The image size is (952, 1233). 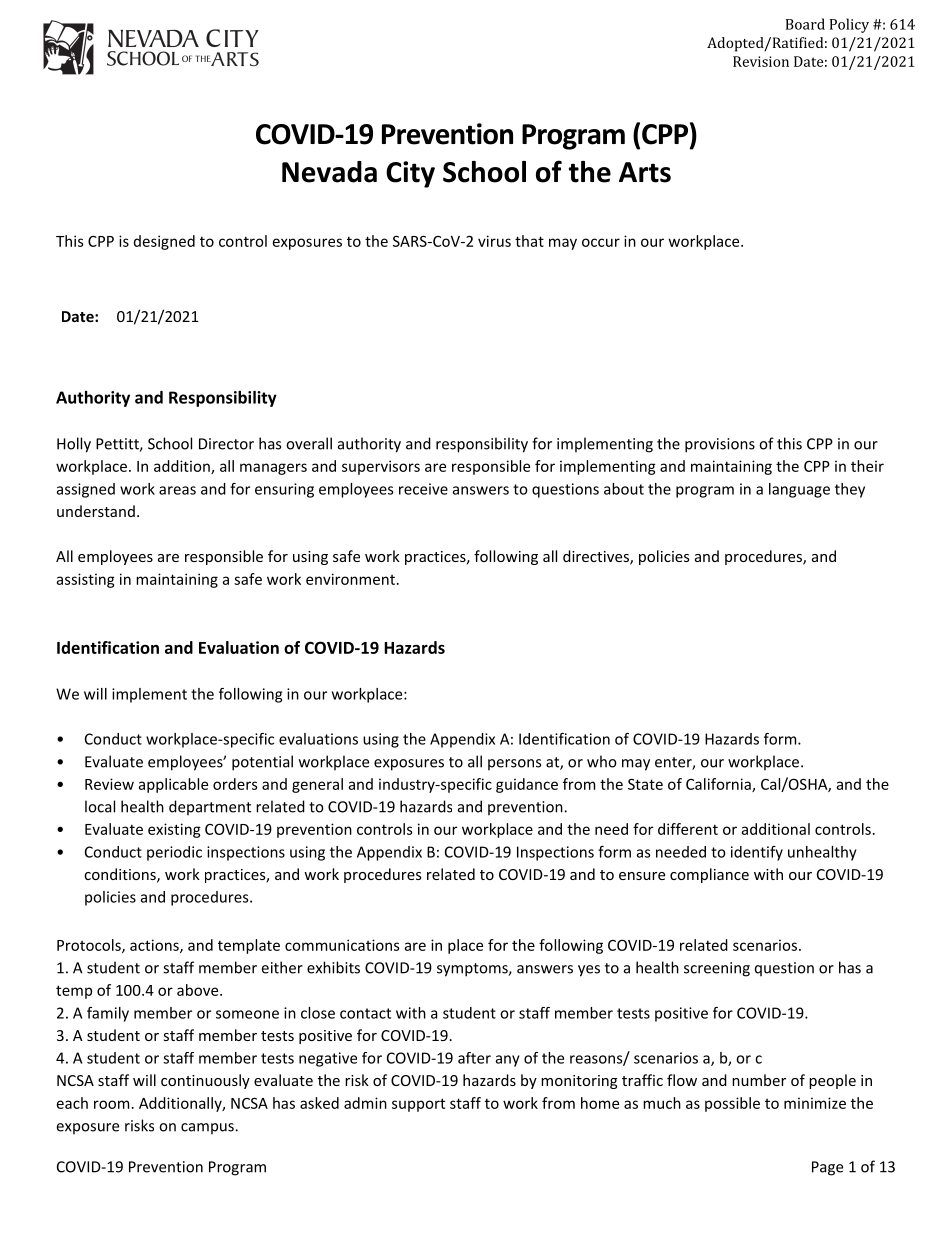 I want to click on California, so click(x=719, y=785).
